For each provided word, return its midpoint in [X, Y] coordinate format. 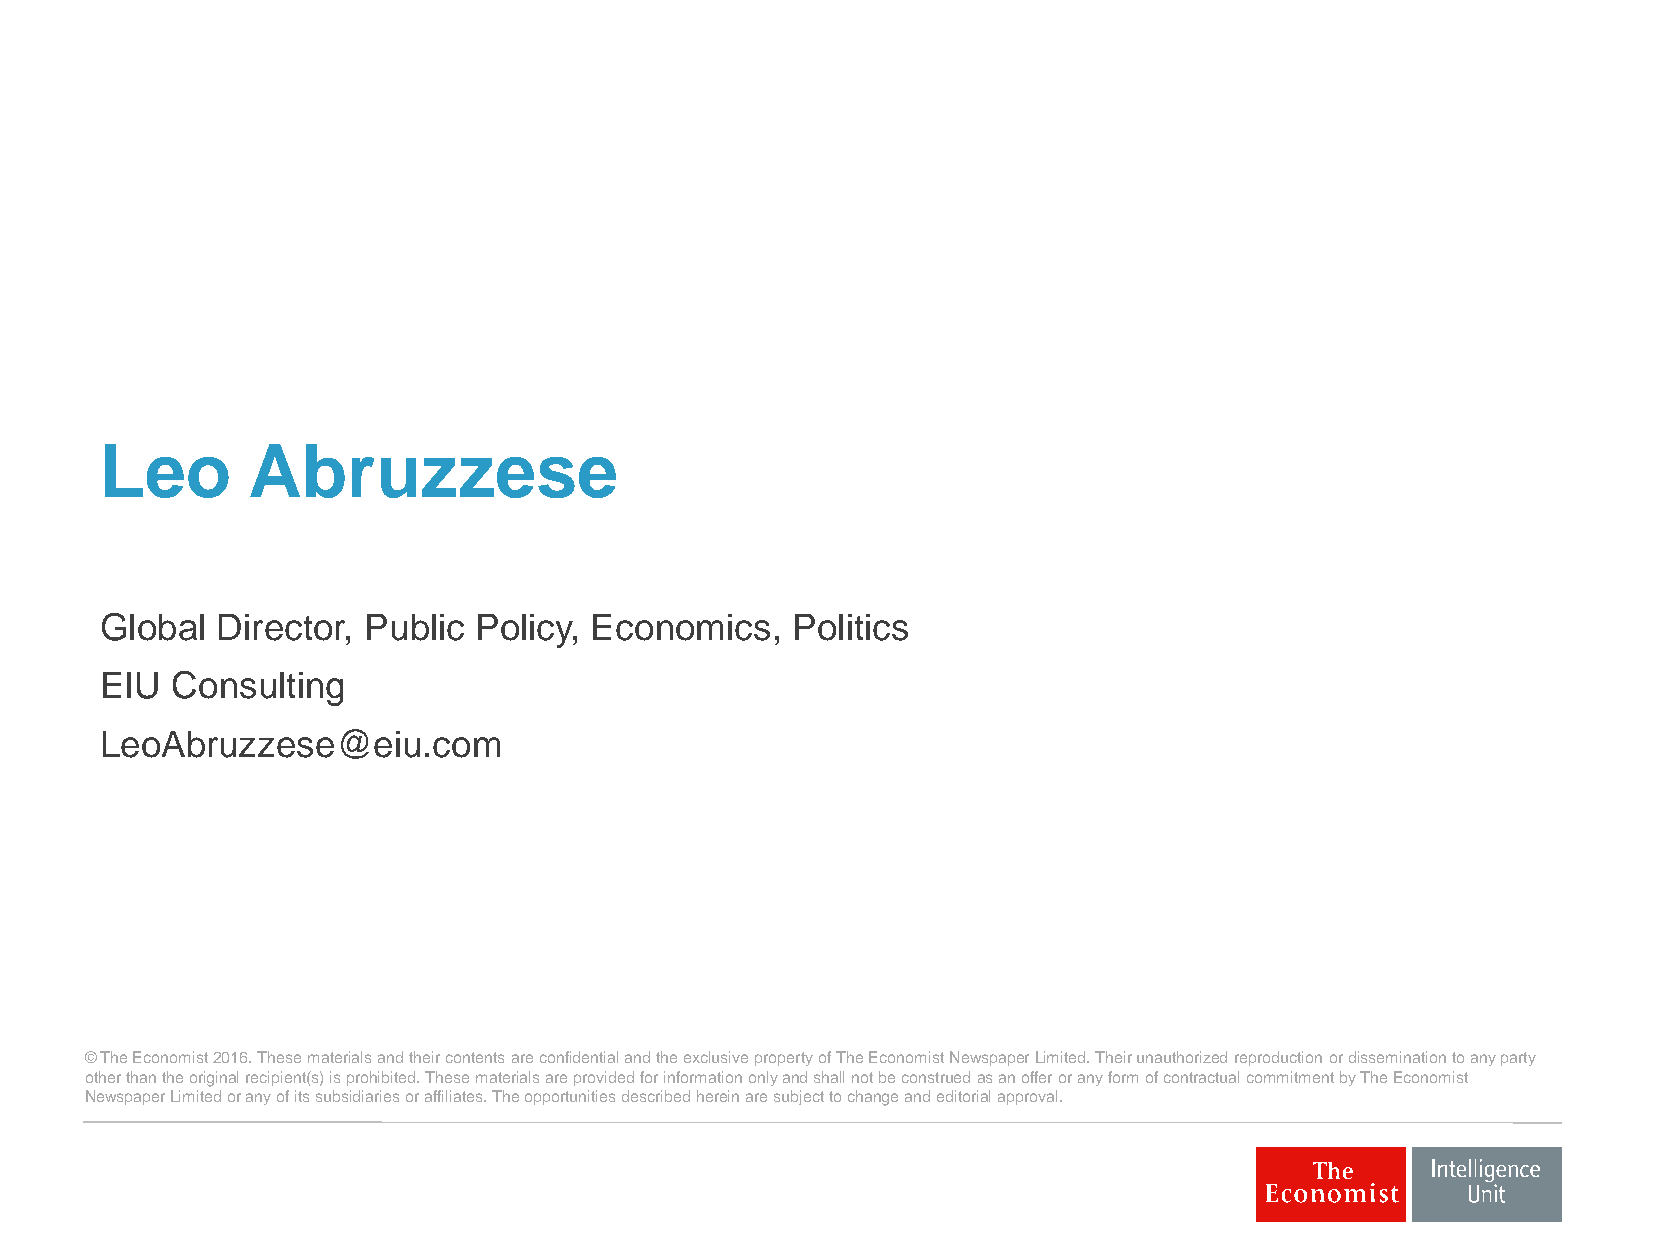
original [214, 1079]
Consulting [258, 688]
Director [283, 627]
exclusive [716, 1057]
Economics [681, 627]
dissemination [1397, 1057]
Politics [851, 627]
